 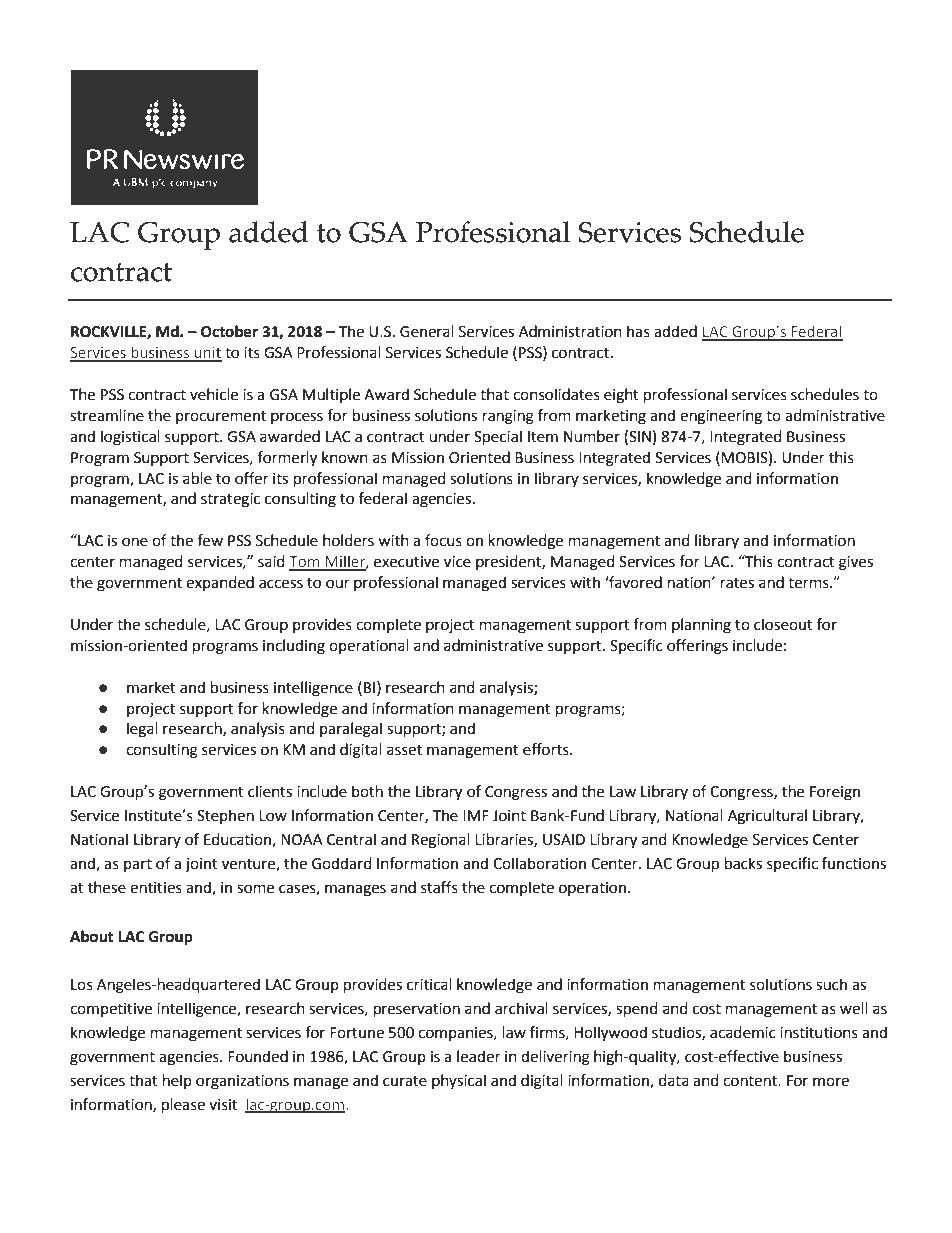 I want to click on executive, so click(x=406, y=562).
